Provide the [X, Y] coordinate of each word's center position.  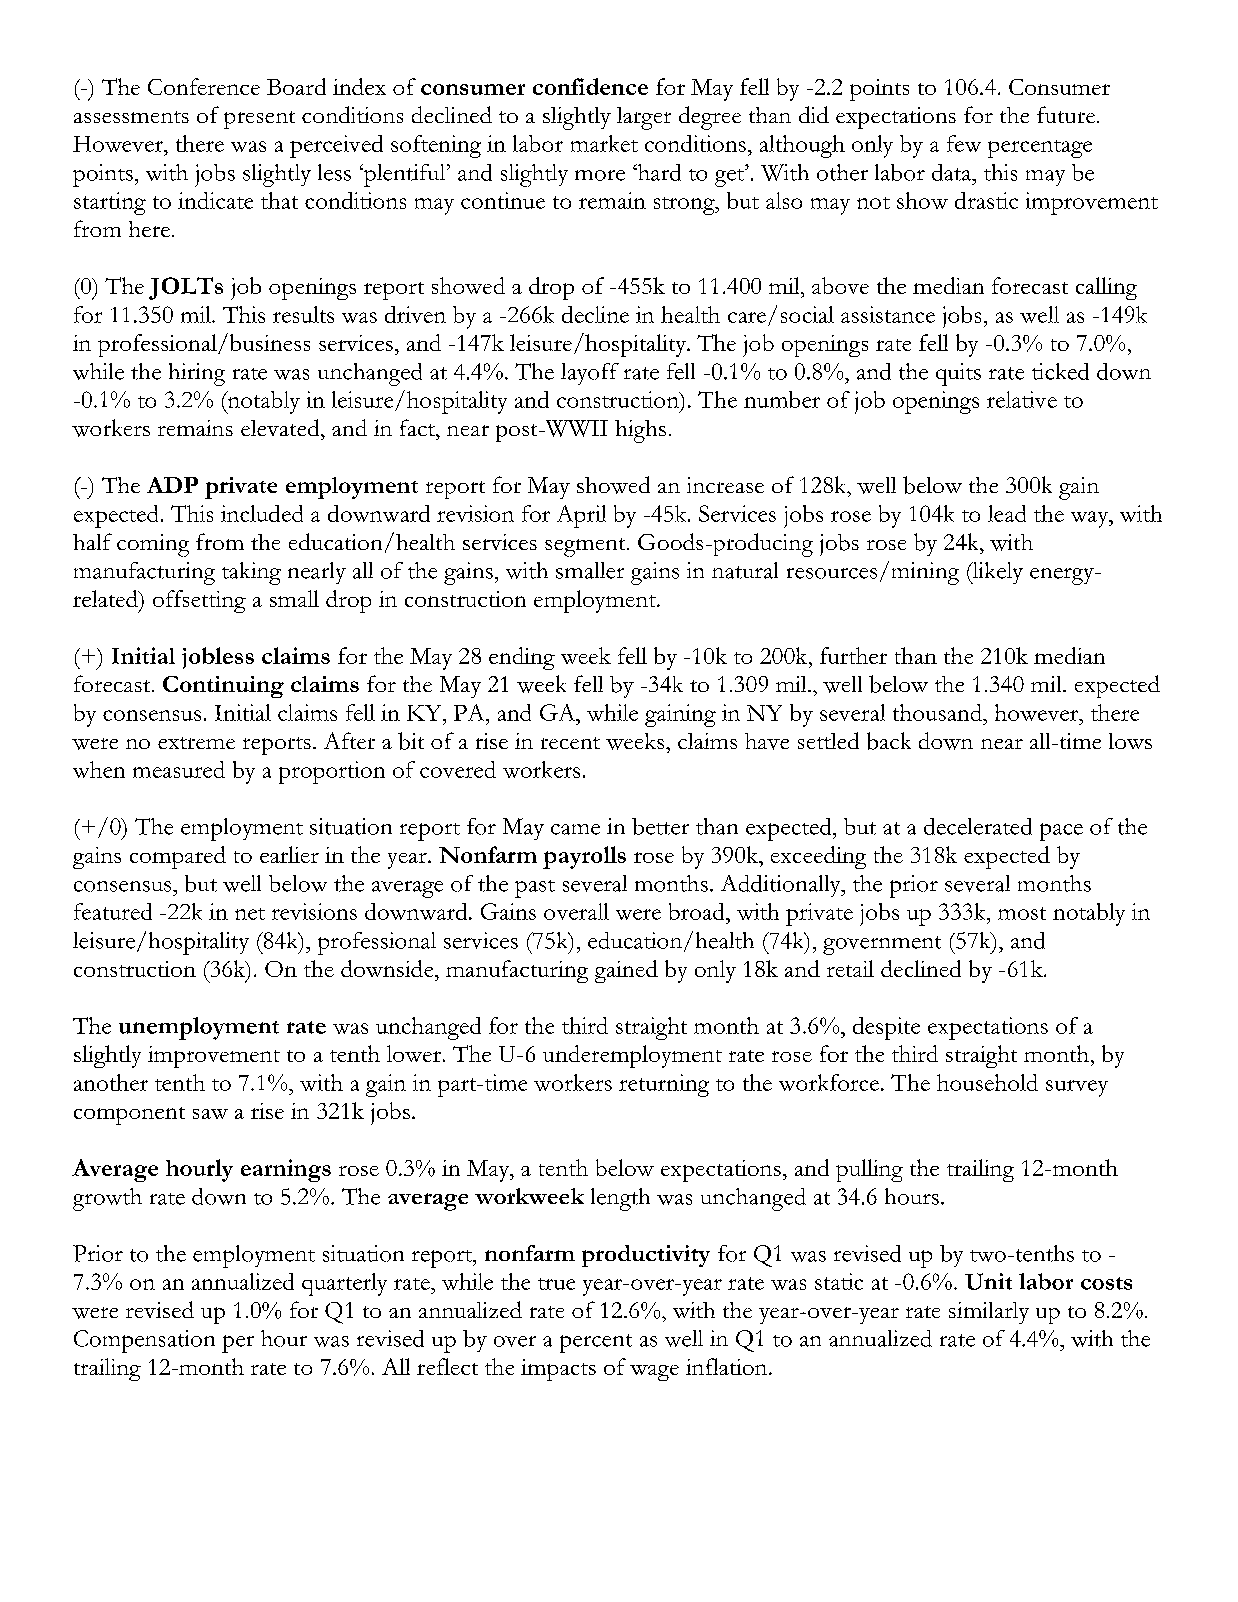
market [604, 143]
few [964, 143]
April [581, 516]
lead [1007, 513]
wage [654, 1373]
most [1022, 913]
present [259, 120]
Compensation [144, 1341]
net [250, 914]
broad [698, 911]
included [262, 513]
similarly [989, 1313]
